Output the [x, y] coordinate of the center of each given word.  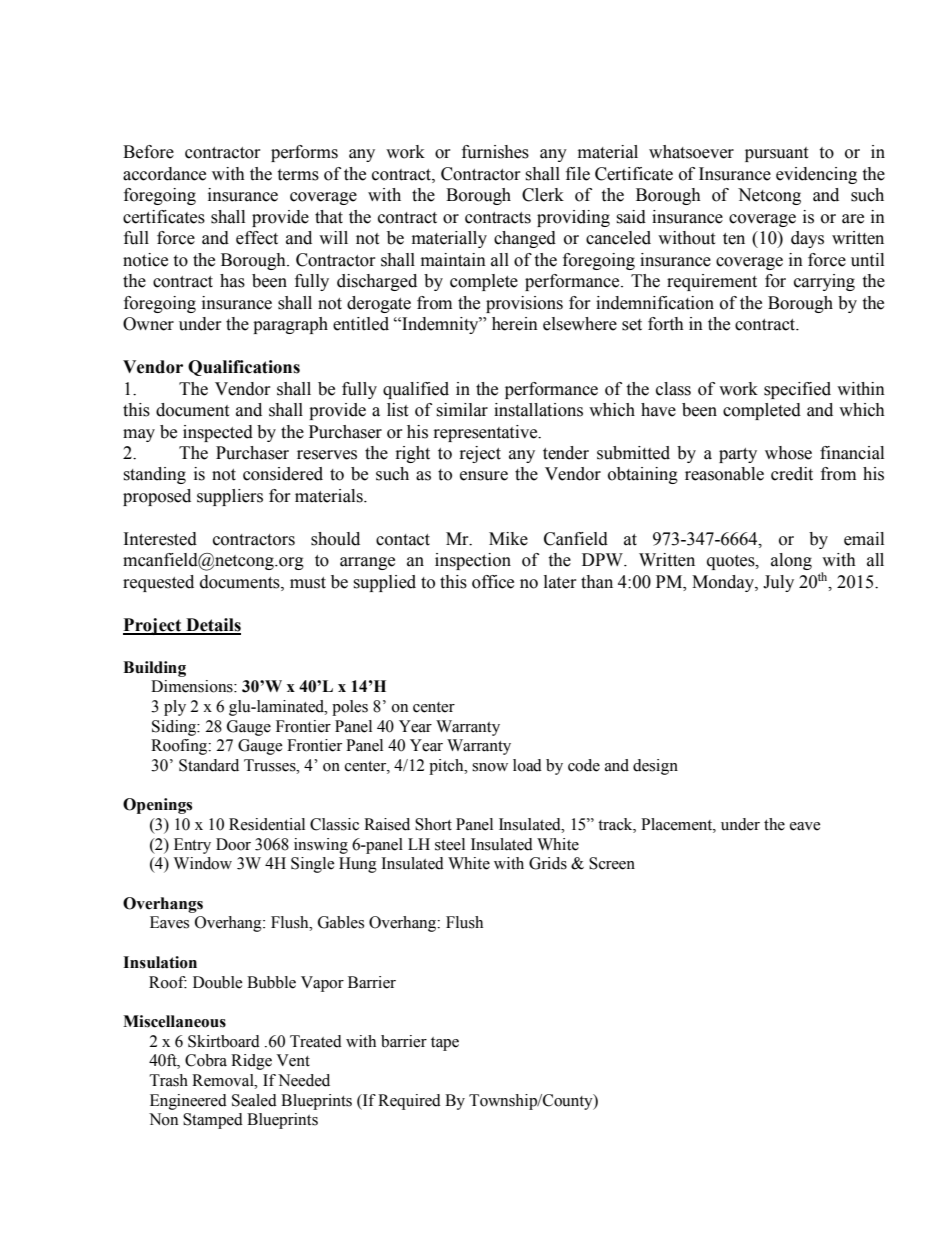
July [778, 583]
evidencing [816, 175]
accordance [164, 174]
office [493, 582]
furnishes [495, 152]
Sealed [254, 1100]
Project [153, 626]
